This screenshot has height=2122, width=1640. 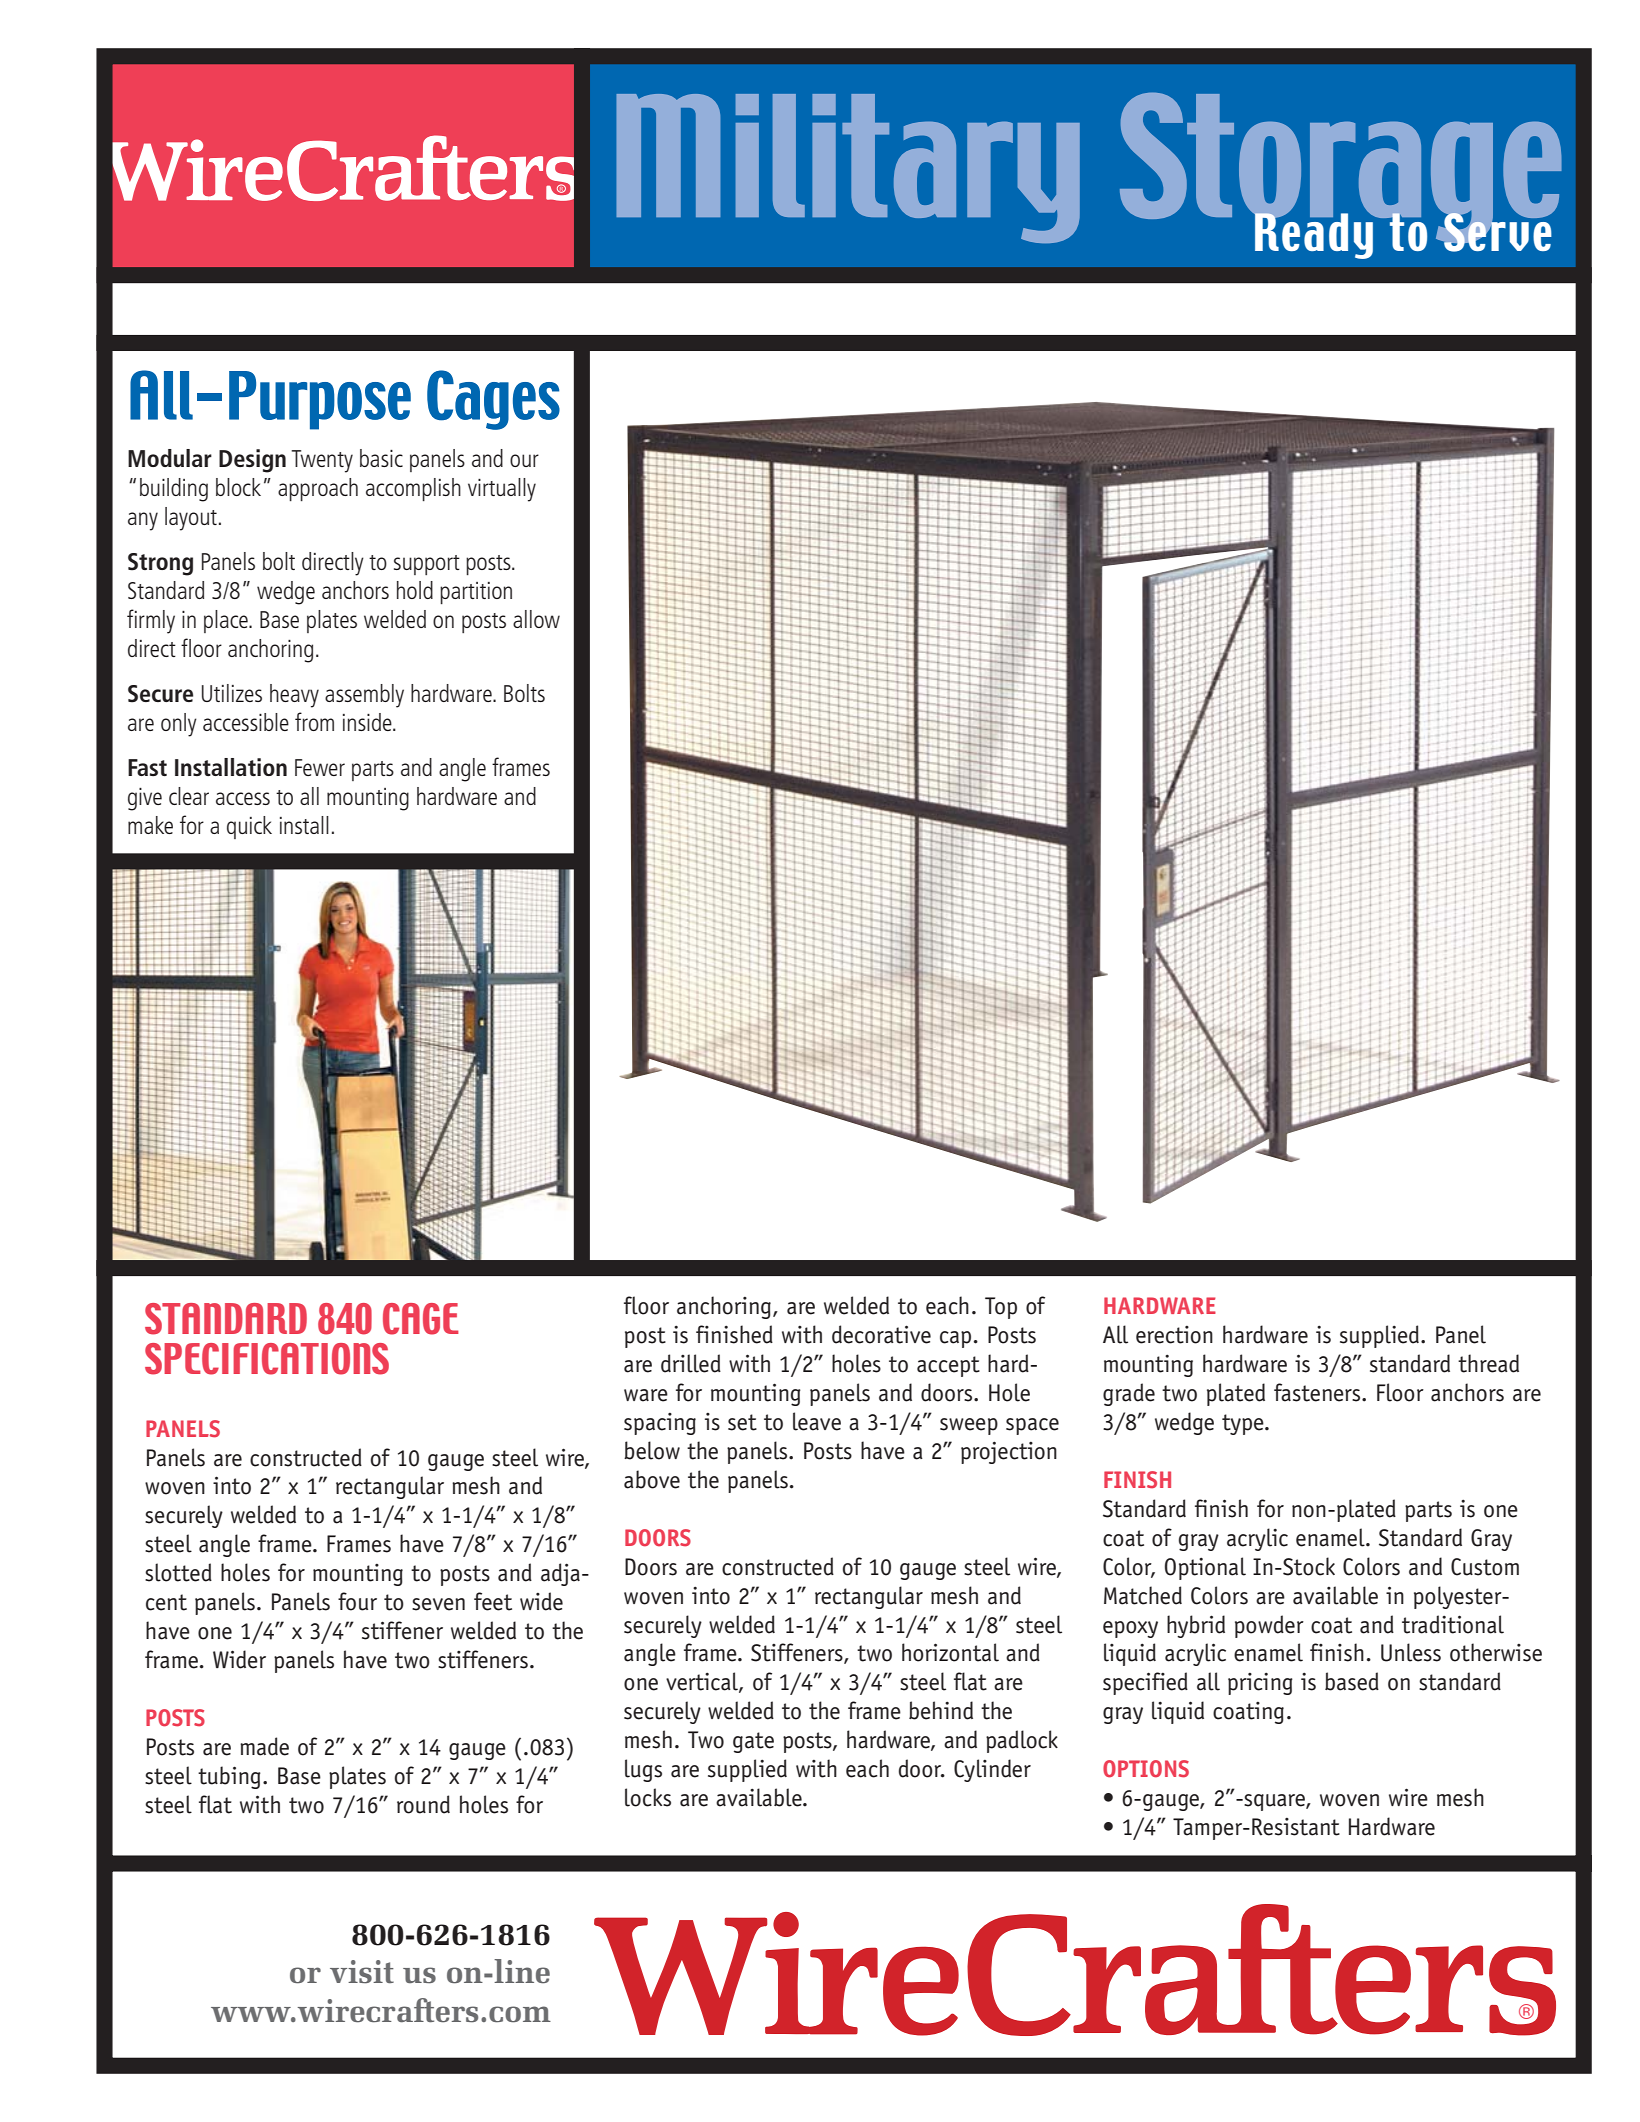 What do you see at coordinates (881, 1334) in the screenshot?
I see `decorative` at bounding box center [881, 1334].
